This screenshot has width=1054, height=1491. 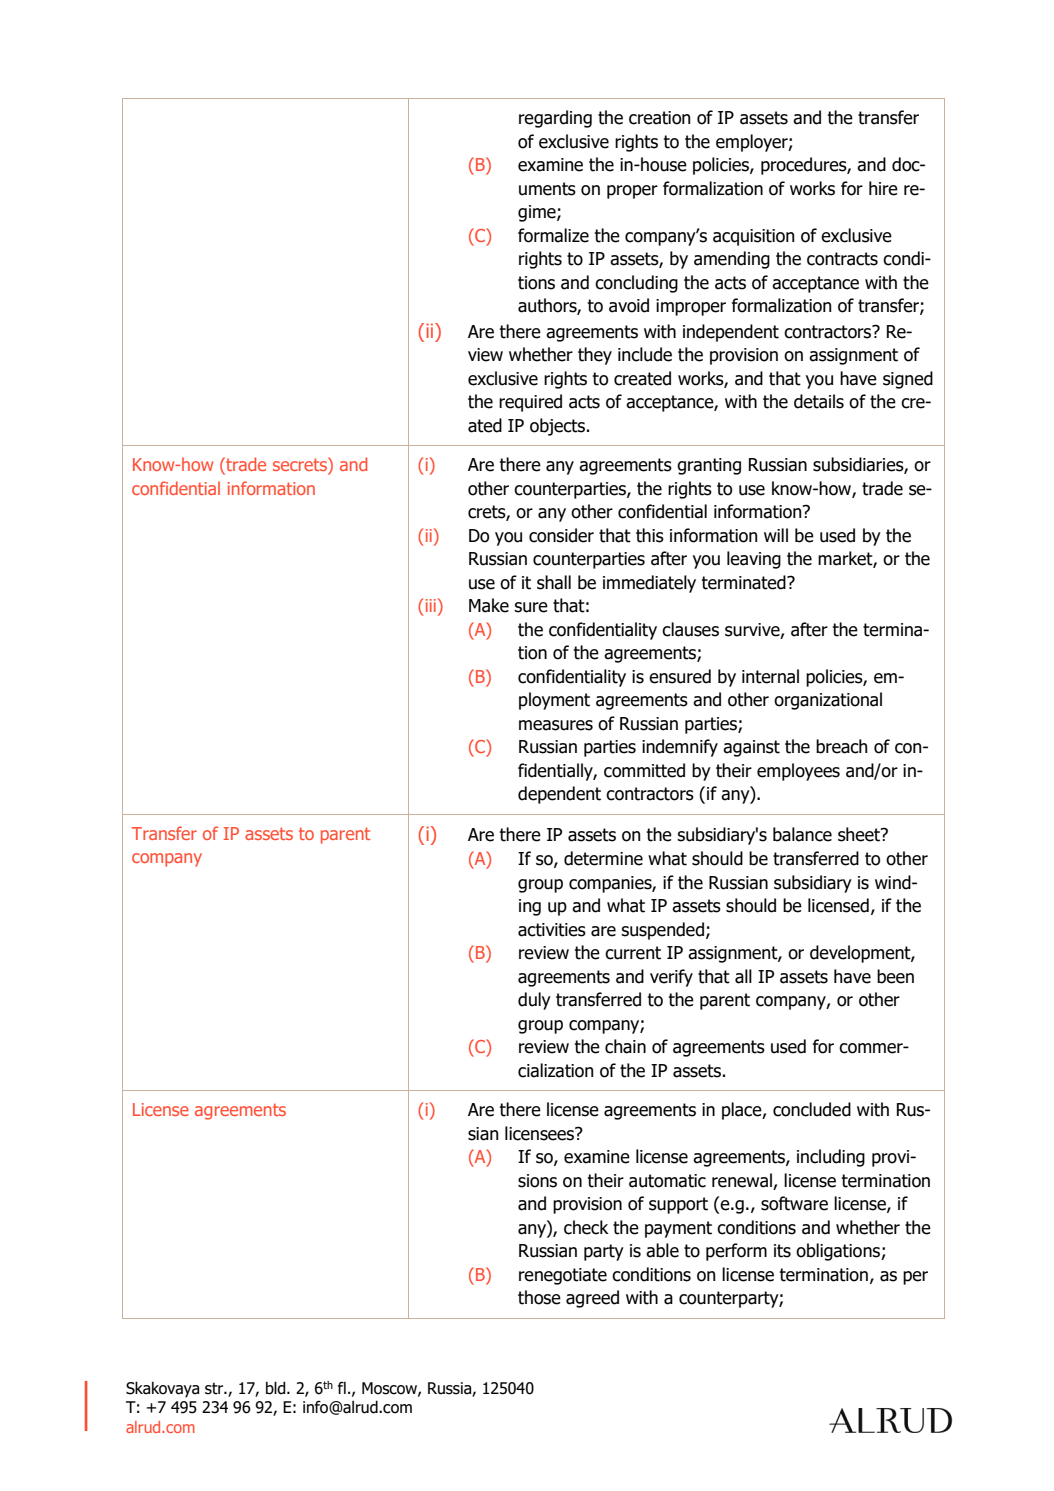 What do you see at coordinates (732, 260) in the screenshot?
I see `amending` at bounding box center [732, 260].
